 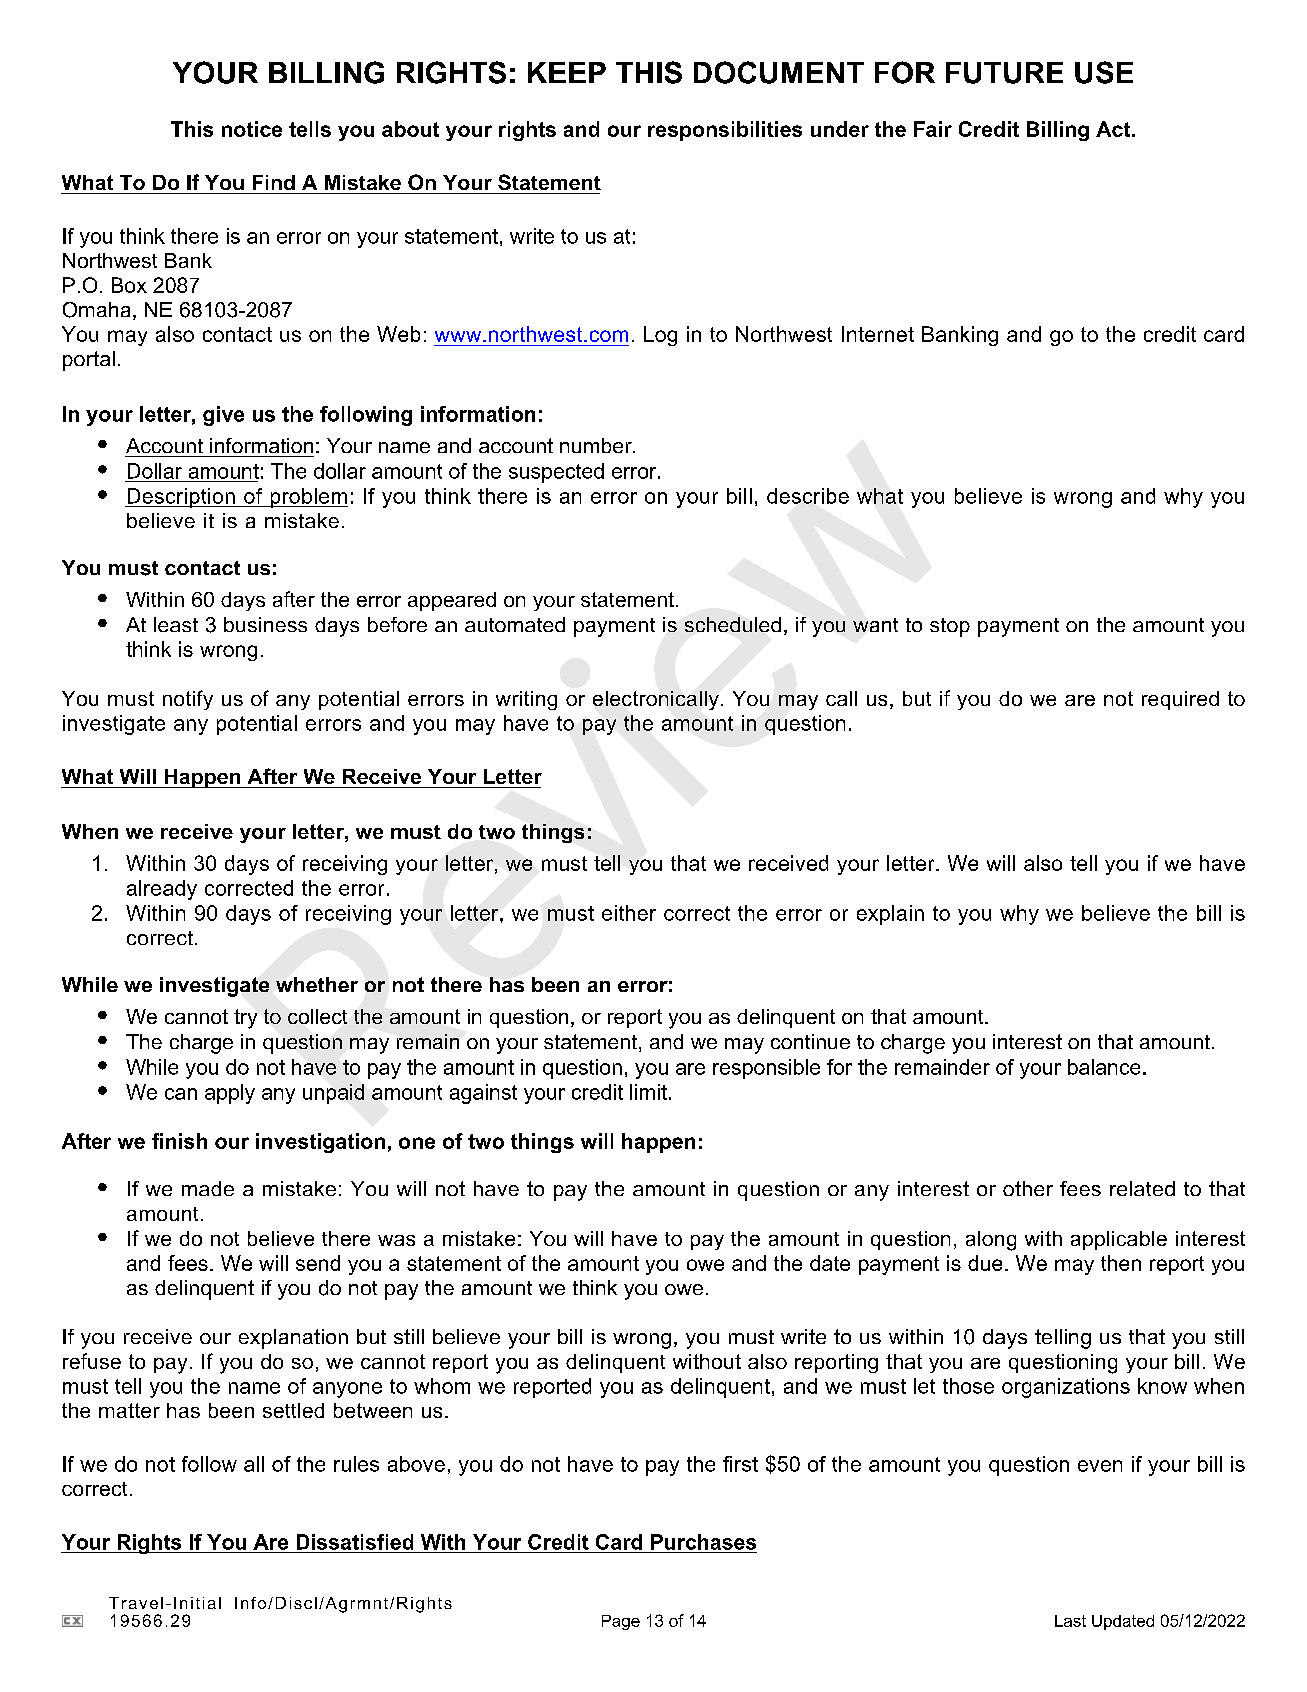 I want to click on responsibilities, so click(x=725, y=131).
